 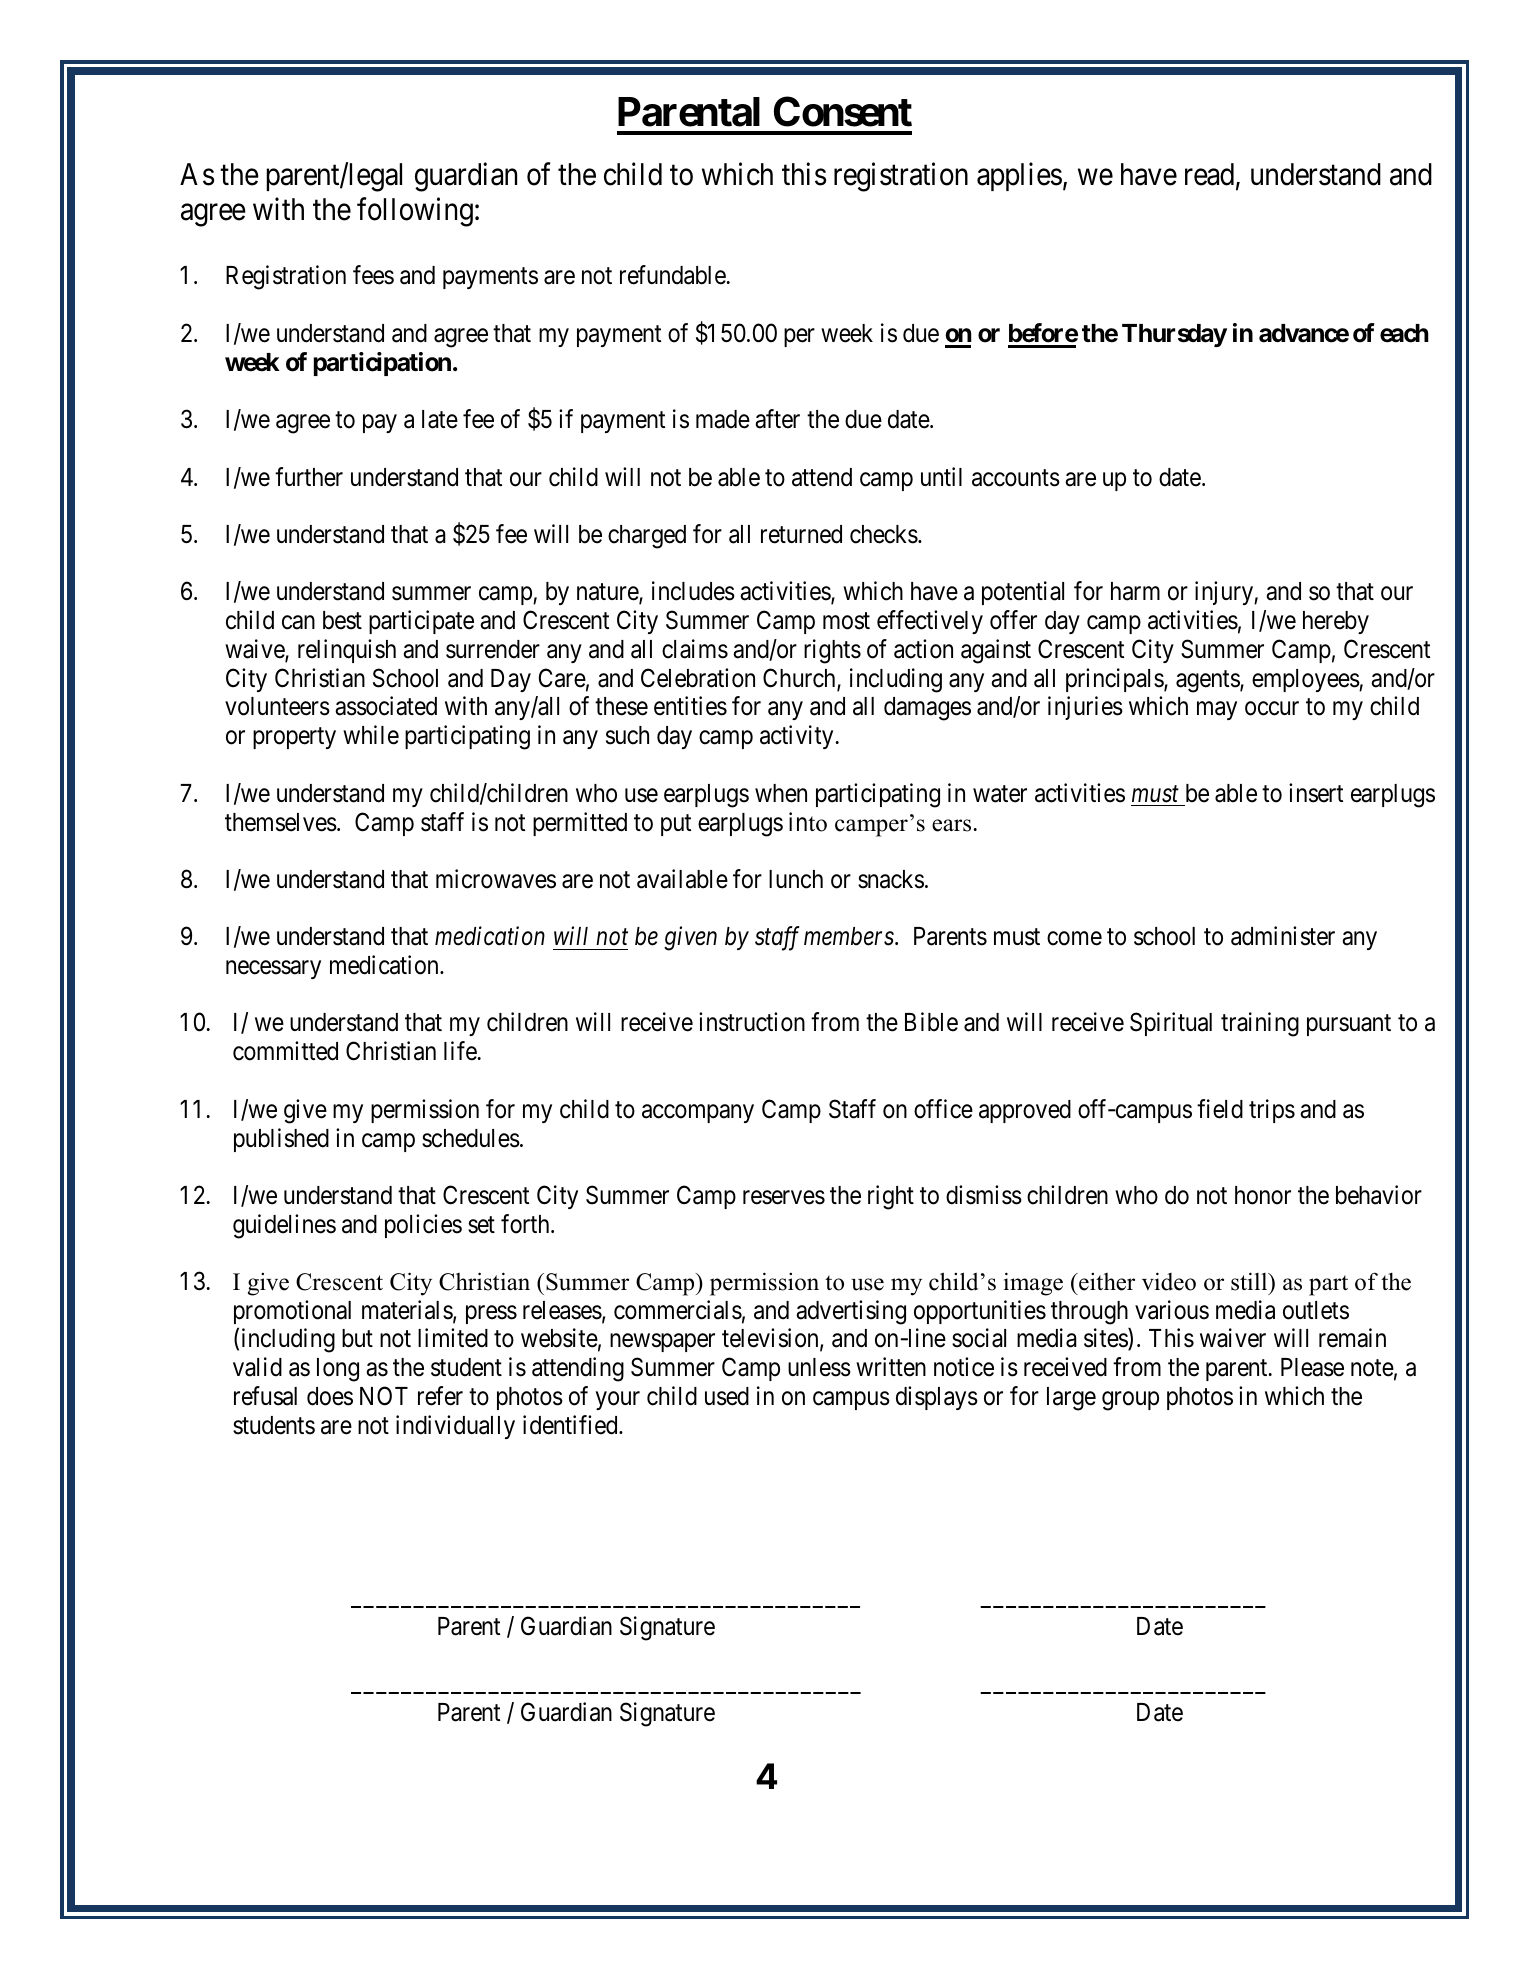 I want to click on life, so click(x=460, y=1051).
